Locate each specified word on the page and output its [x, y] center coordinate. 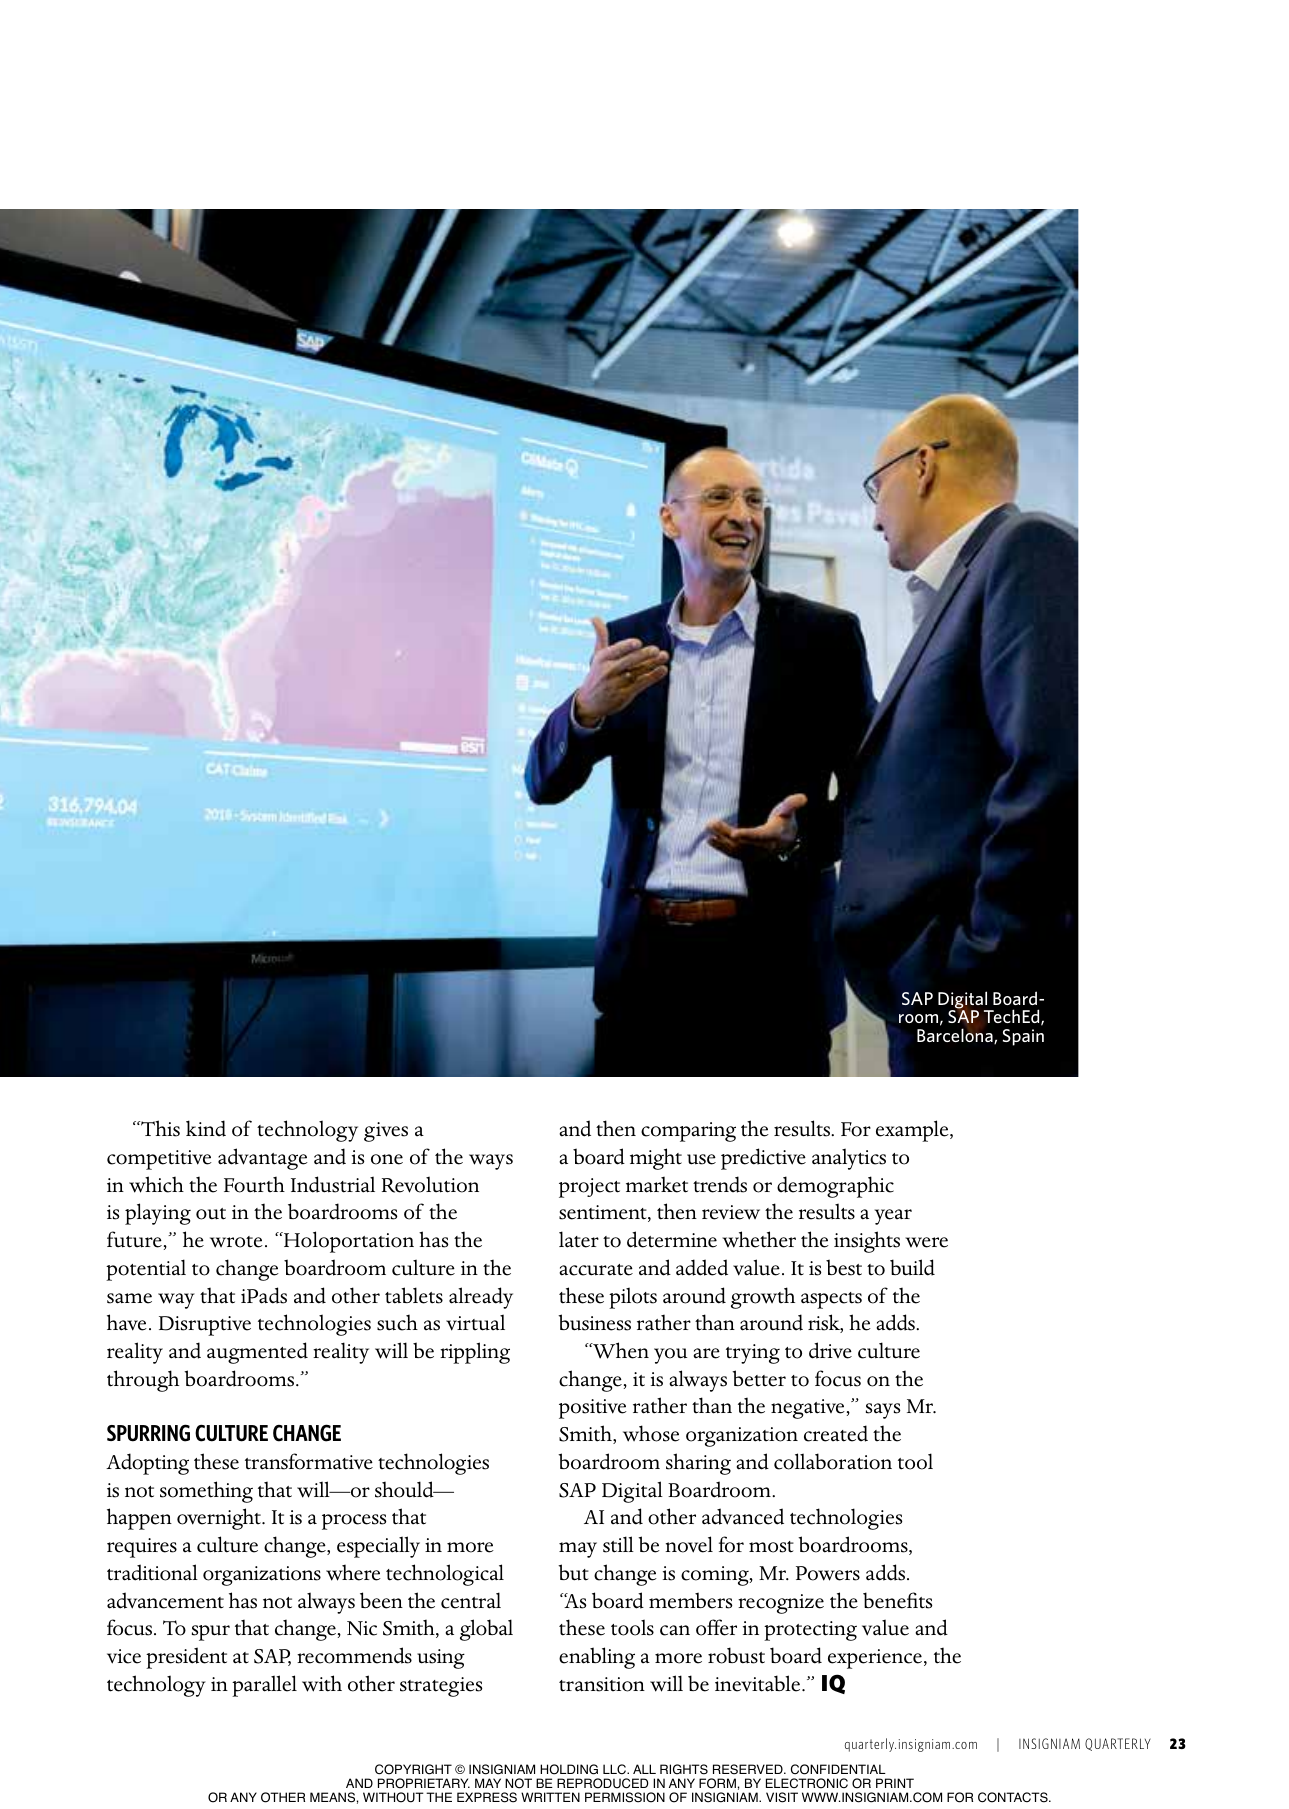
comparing [688, 1132]
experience [876, 1659]
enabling [597, 1658]
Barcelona [956, 1036]
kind [206, 1128]
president [186, 1658]
